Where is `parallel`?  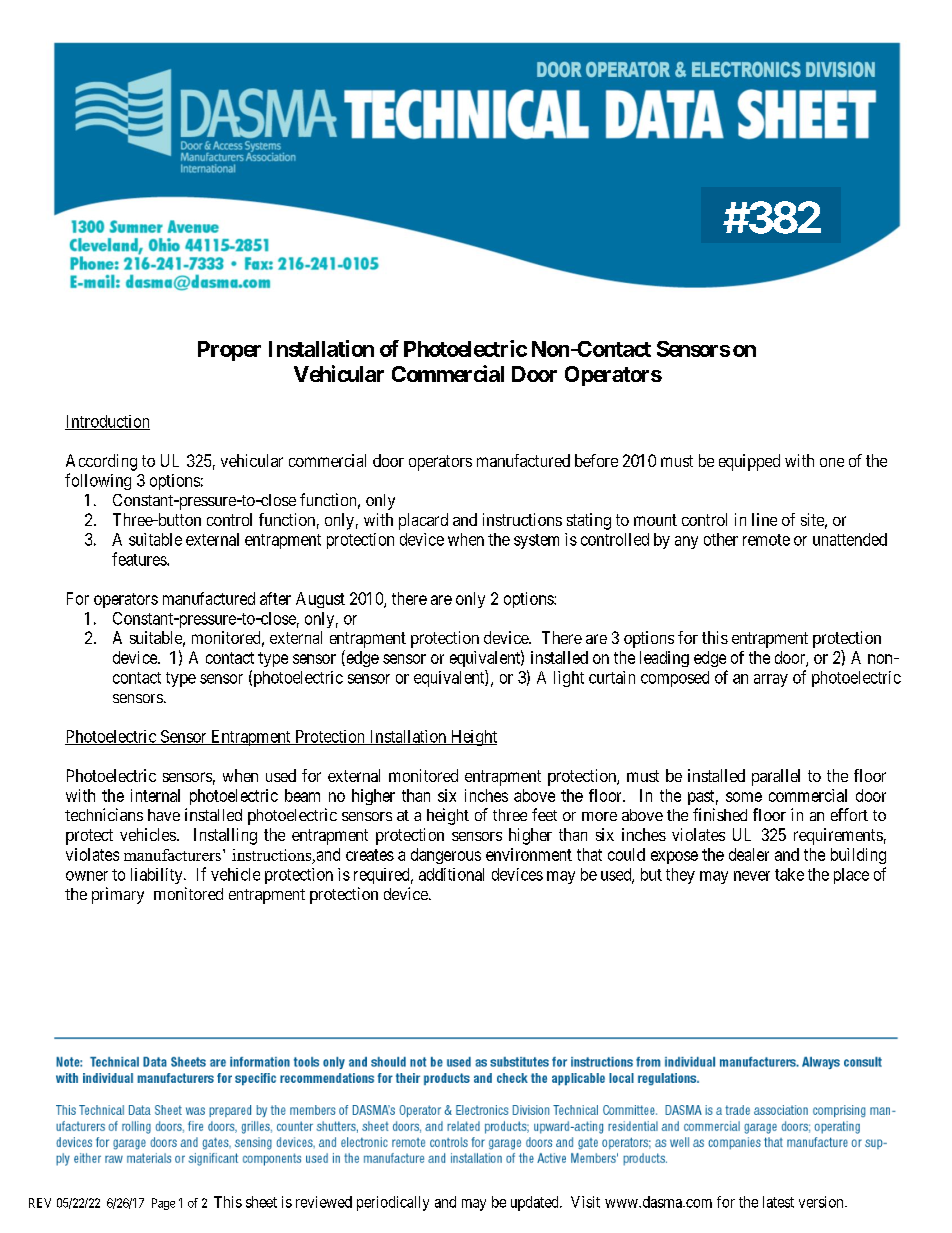 parallel is located at coordinates (776, 777).
